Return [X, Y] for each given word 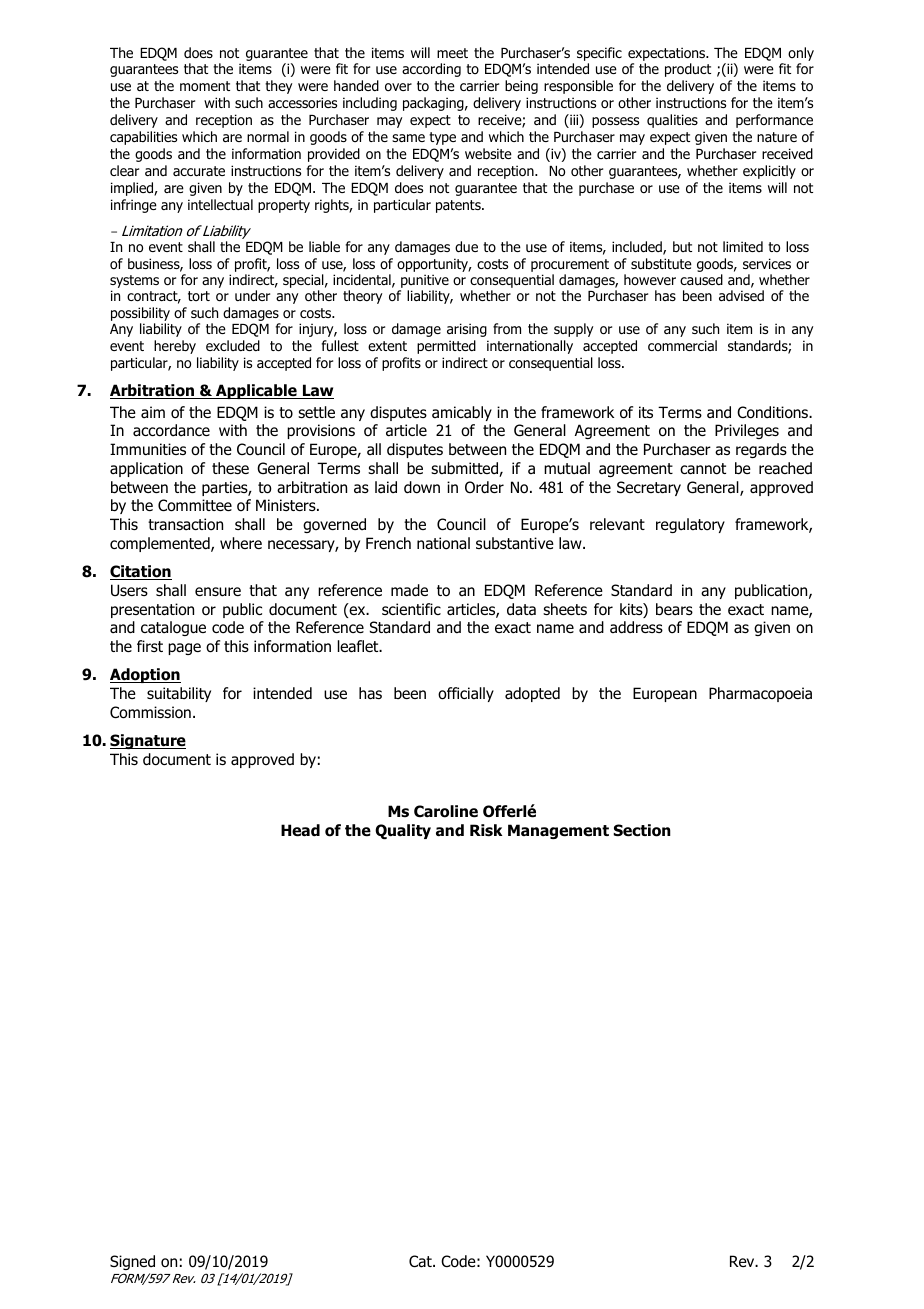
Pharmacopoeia [760, 694]
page [184, 649]
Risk [486, 830]
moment [205, 86]
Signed [132, 1262]
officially [466, 694]
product [688, 70]
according [431, 70]
